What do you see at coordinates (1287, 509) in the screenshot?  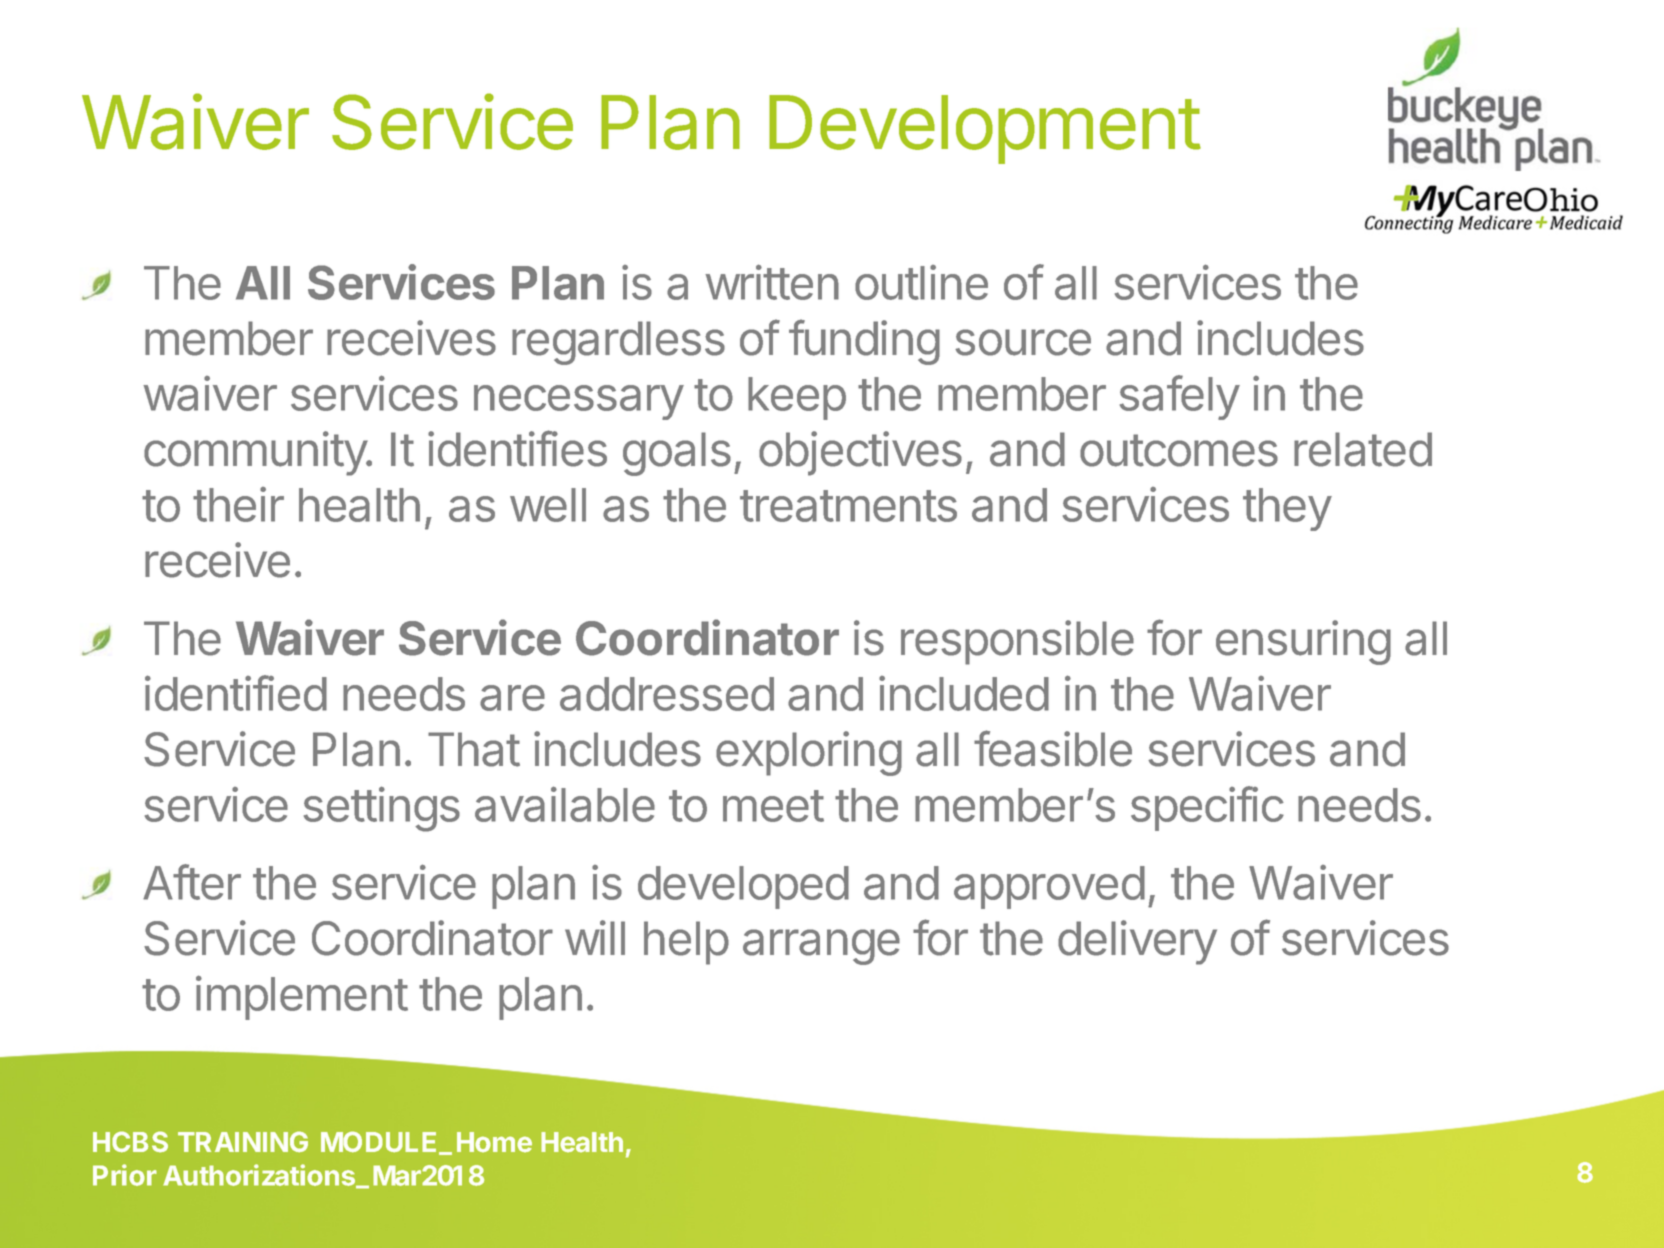 I see `they` at bounding box center [1287, 509].
